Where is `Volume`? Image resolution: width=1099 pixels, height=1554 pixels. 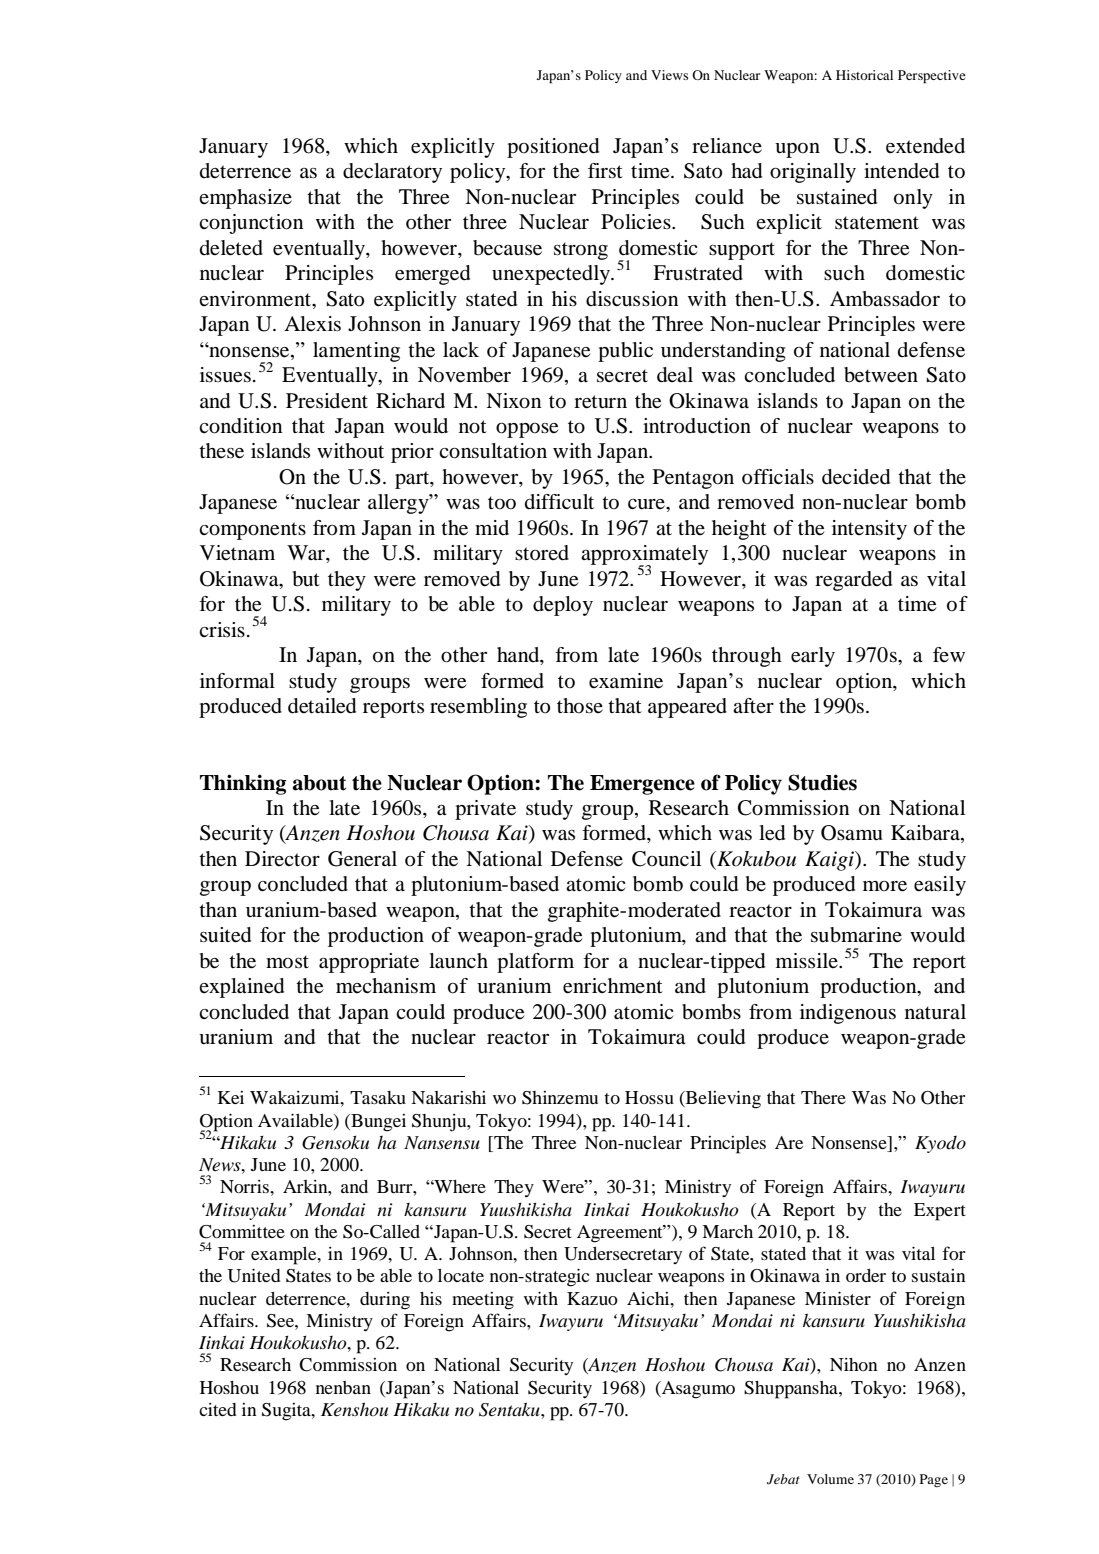
Volume is located at coordinates (830, 1479).
